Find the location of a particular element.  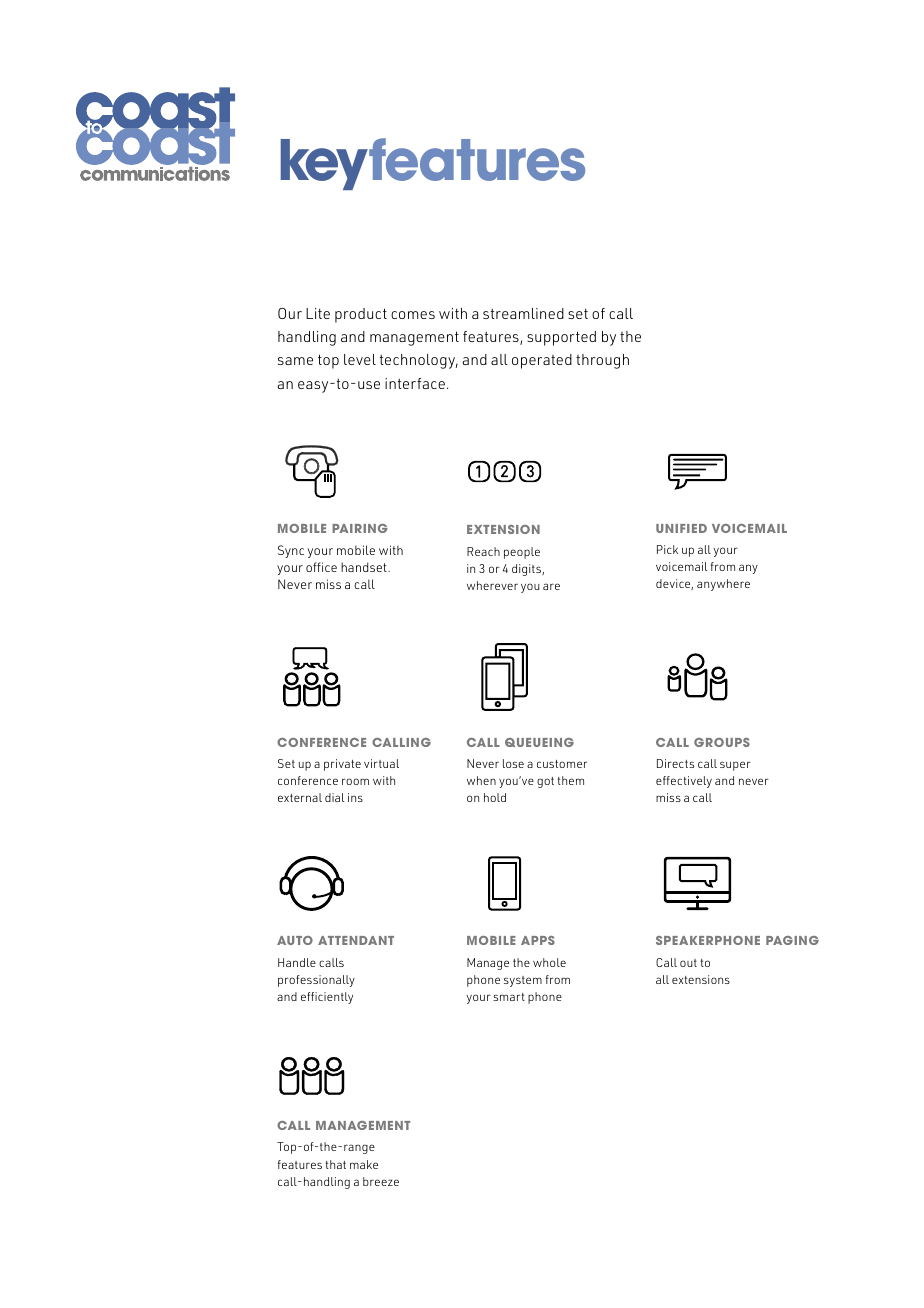

make is located at coordinates (364, 1164).
